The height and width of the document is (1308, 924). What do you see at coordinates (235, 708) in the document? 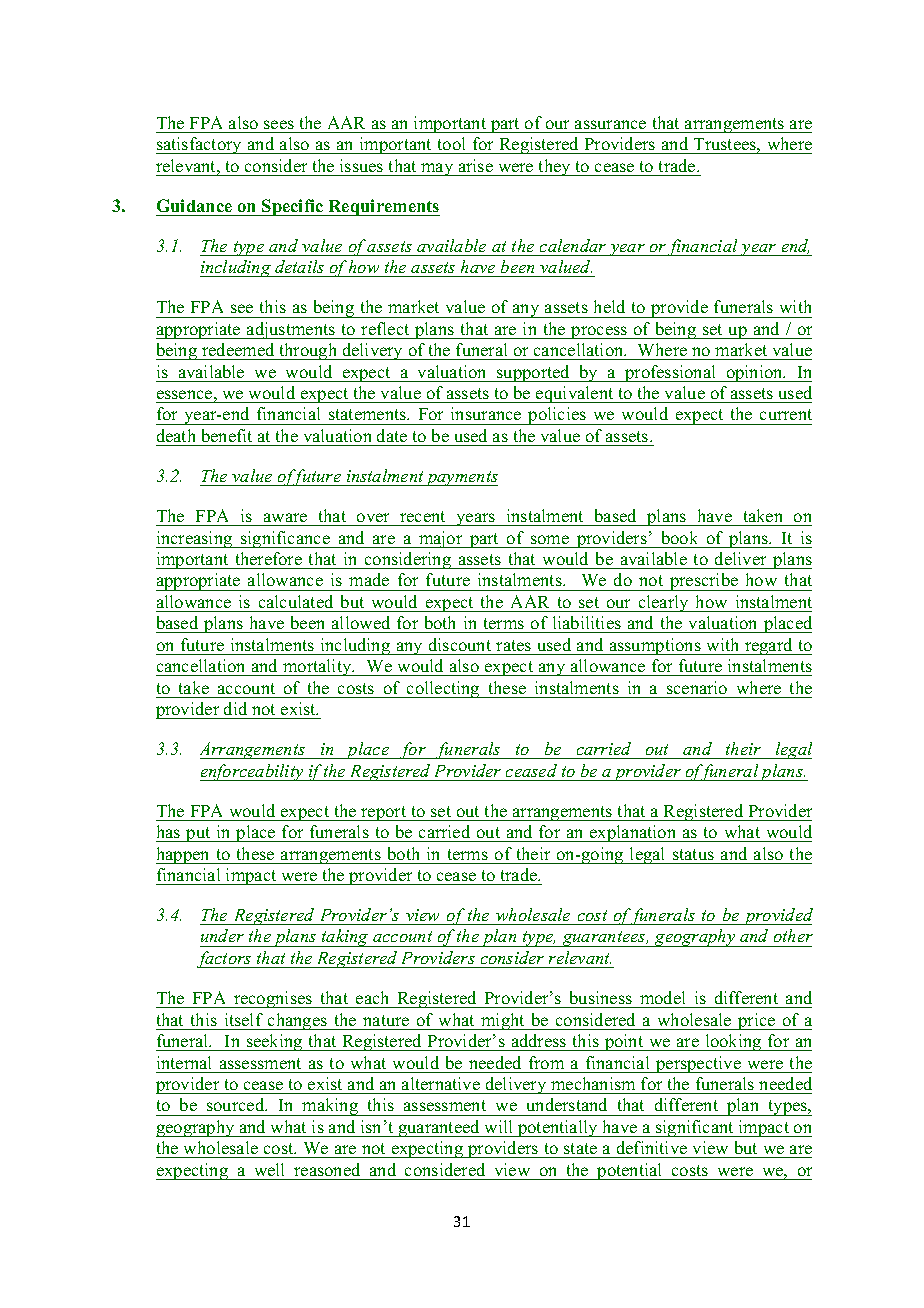
I see `did` at bounding box center [235, 708].
